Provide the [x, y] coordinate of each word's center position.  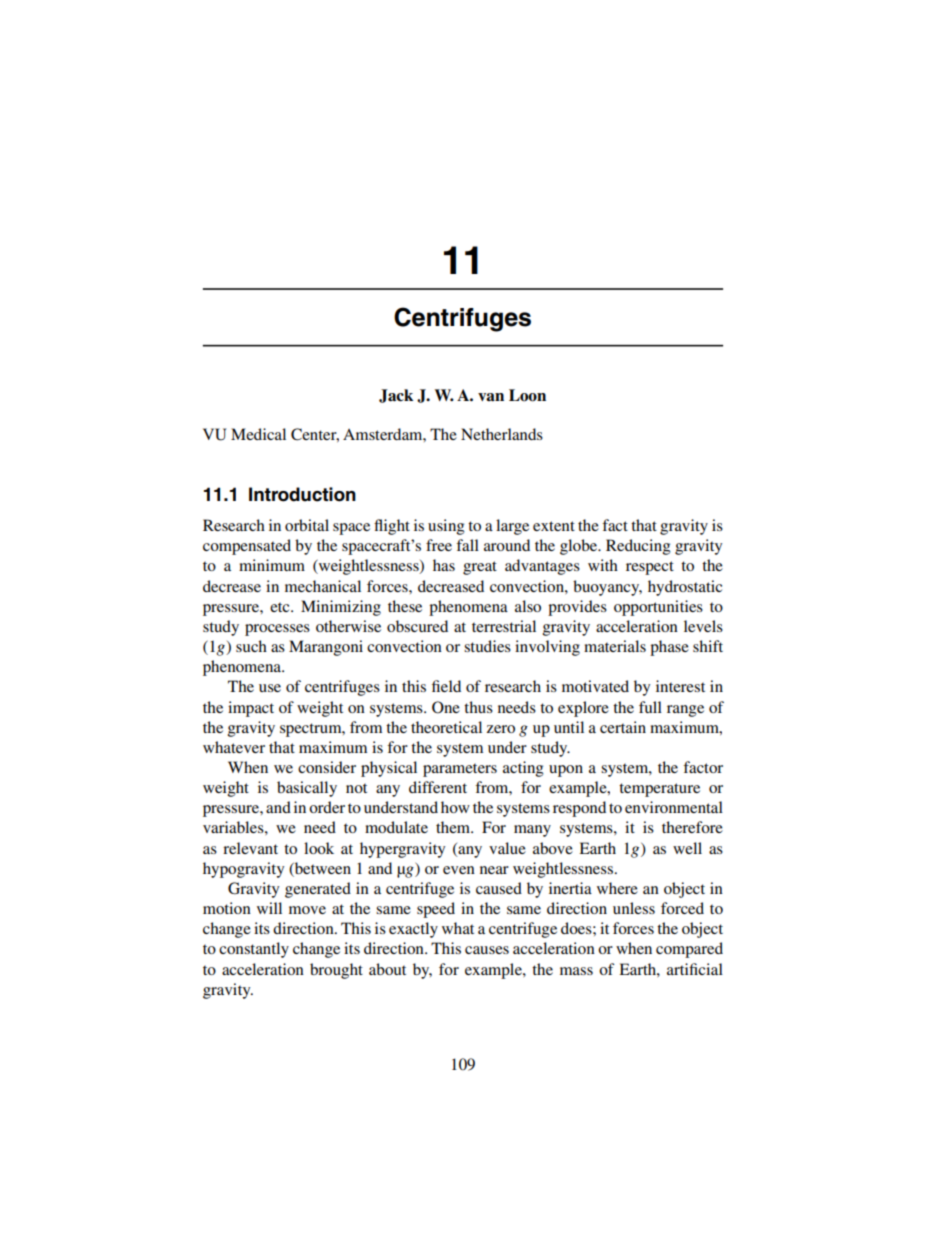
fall [467, 545]
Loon [527, 395]
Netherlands [502, 434]
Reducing [638, 547]
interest [680, 686]
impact [251, 709]
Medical [258, 434]
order [327, 807]
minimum [272, 565]
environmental [674, 807]
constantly [254, 950]
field [446, 686]
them [454, 827]
